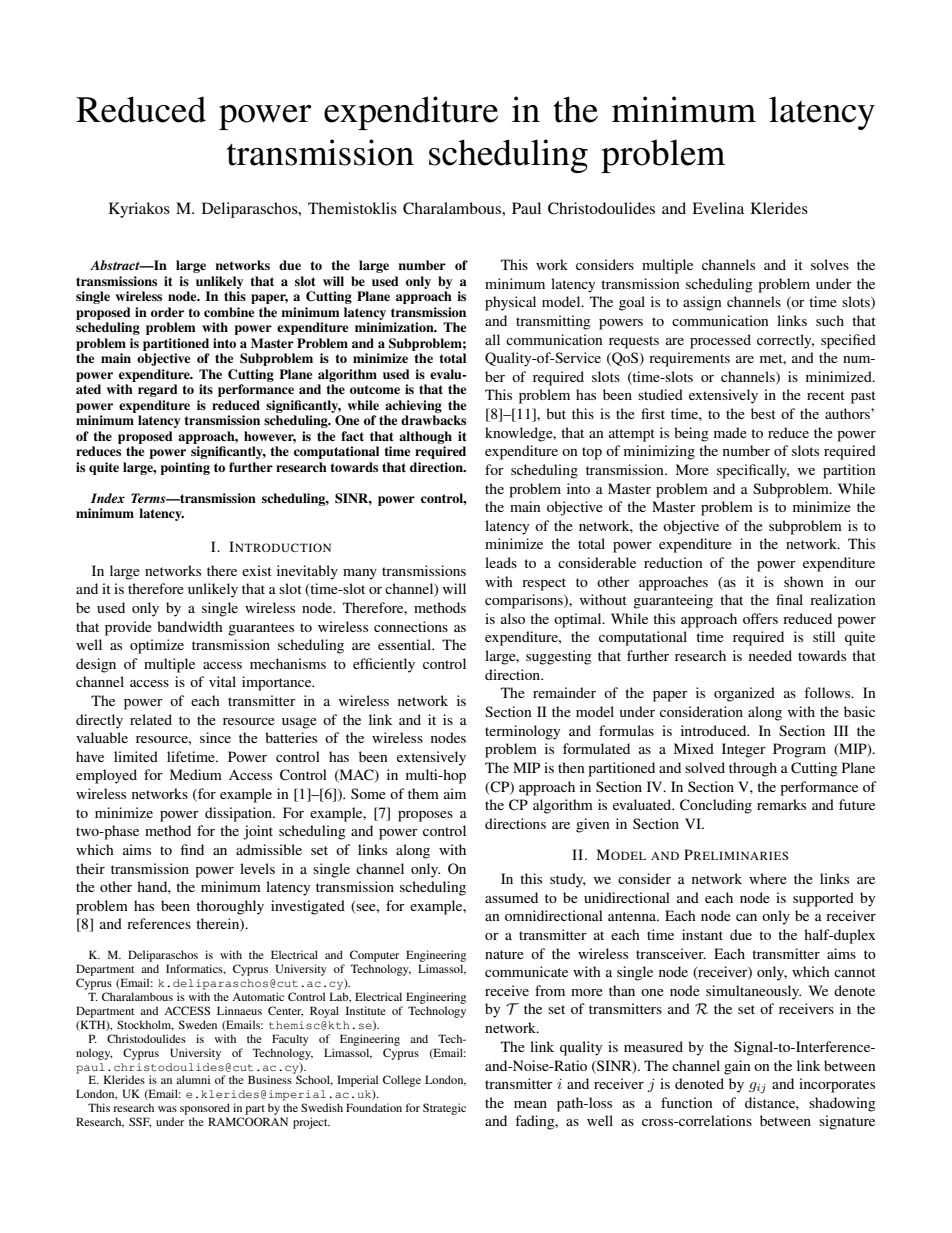 This screenshot has height=1233, width=952. I want to click on was, so click(167, 1109).
